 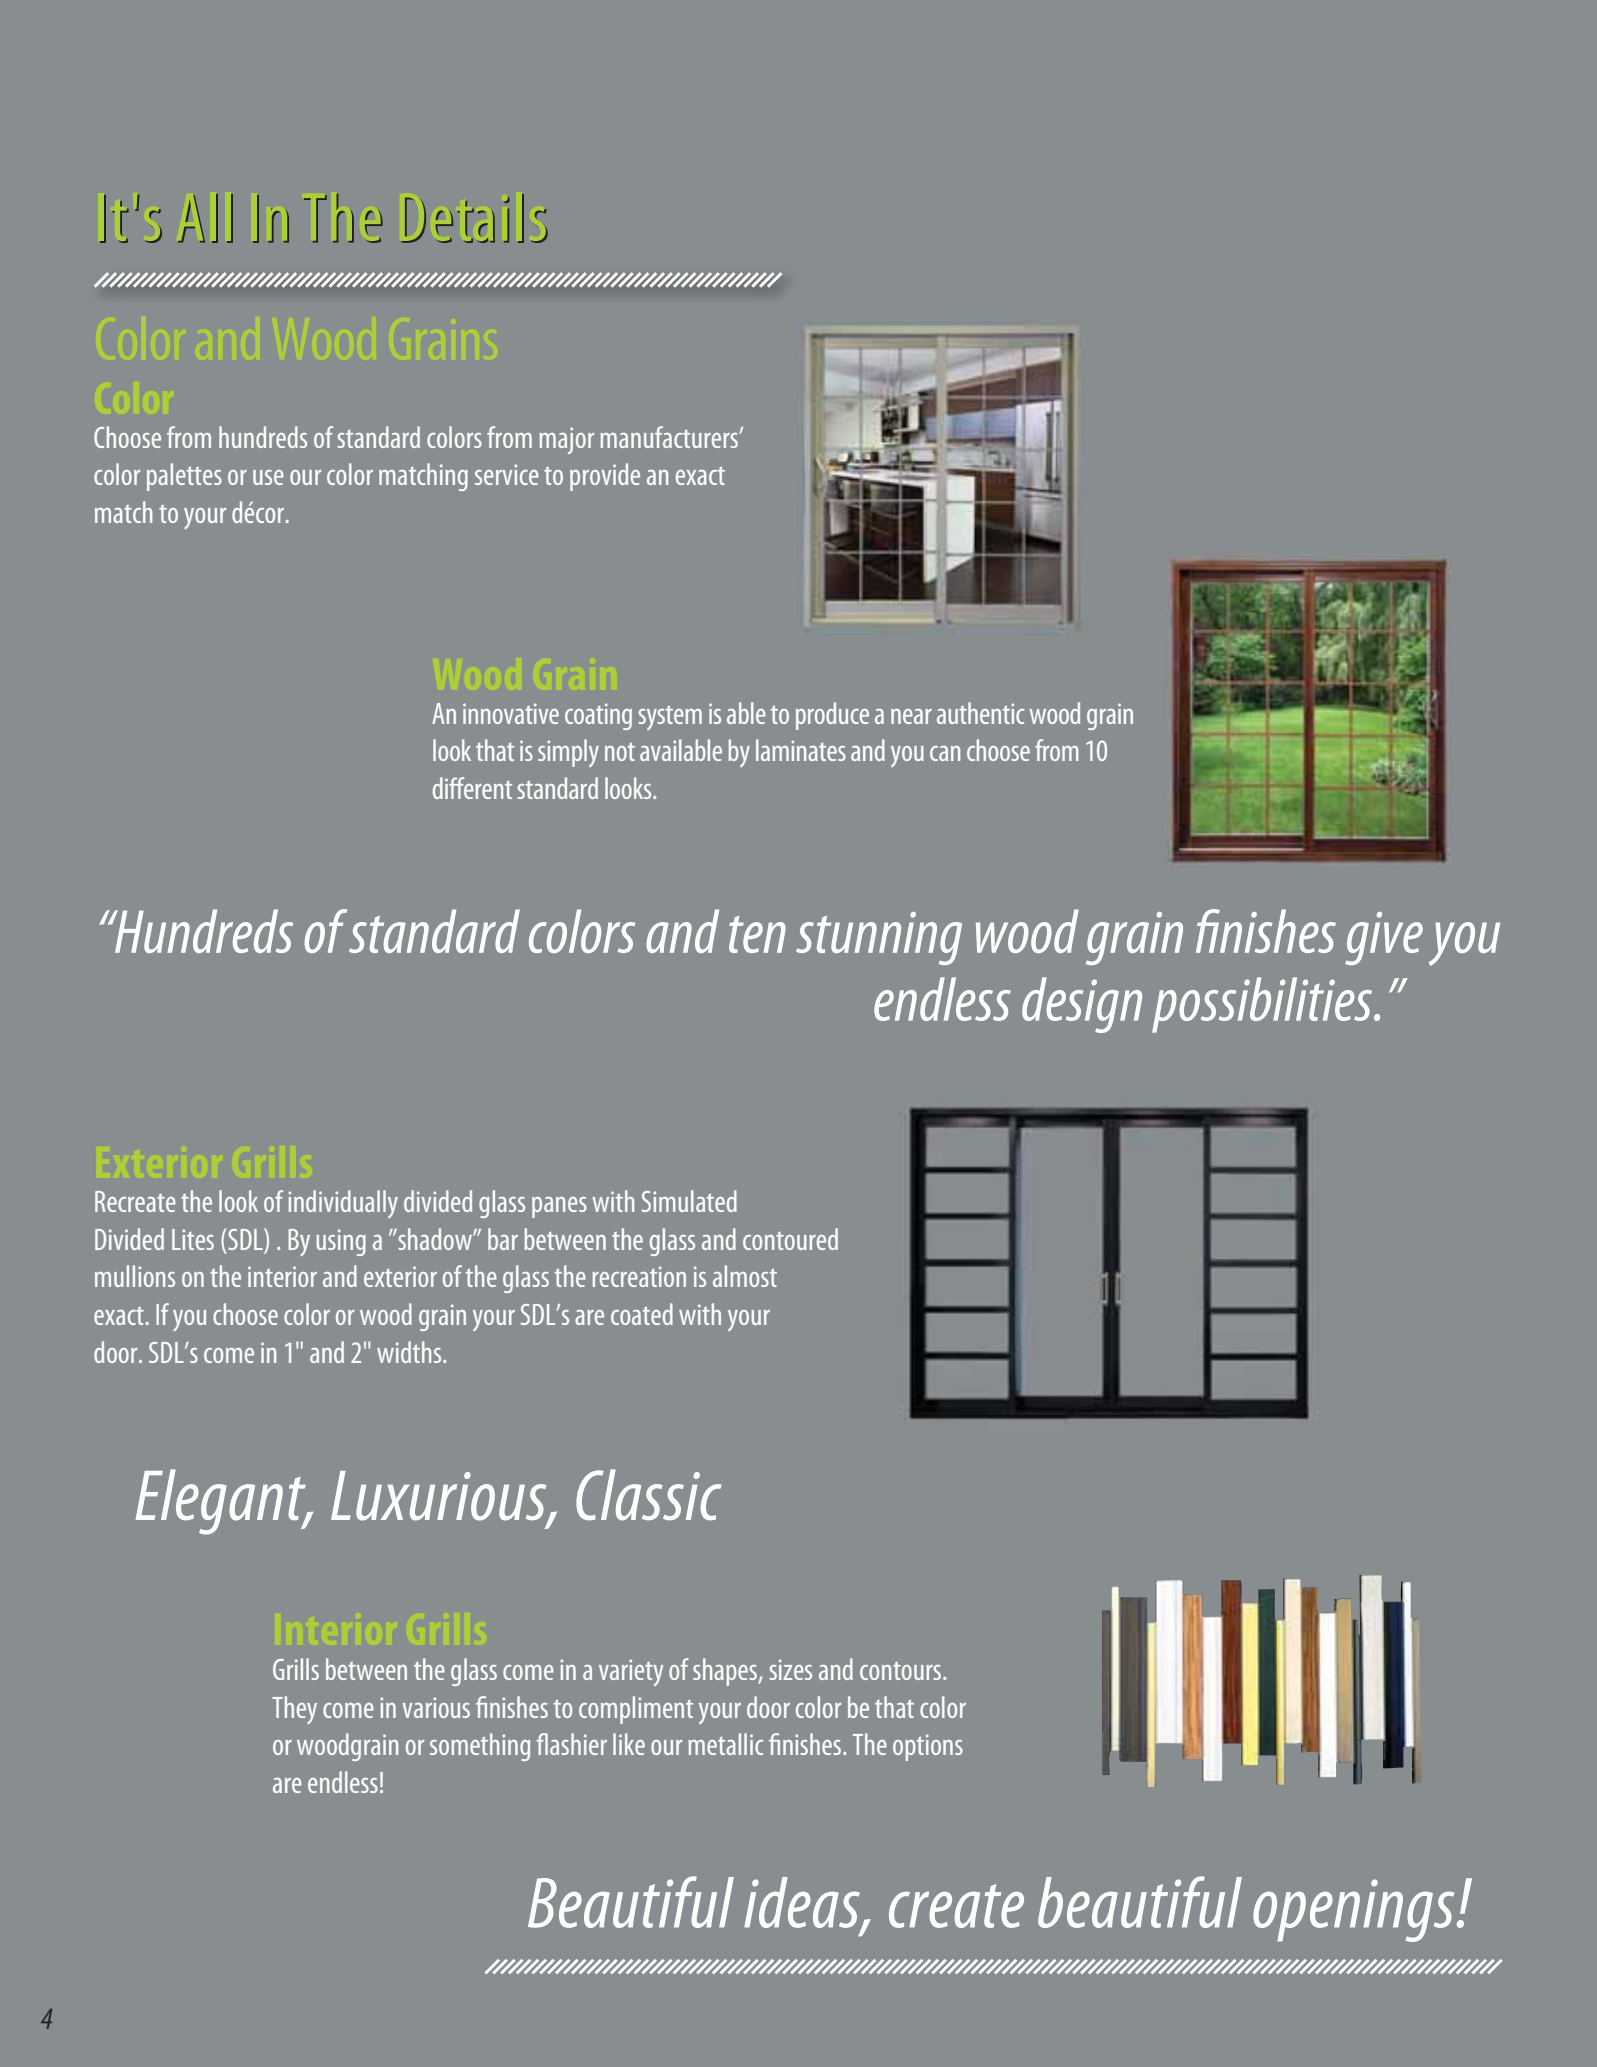 What do you see at coordinates (801, 750) in the screenshot?
I see `laminates` at bounding box center [801, 750].
